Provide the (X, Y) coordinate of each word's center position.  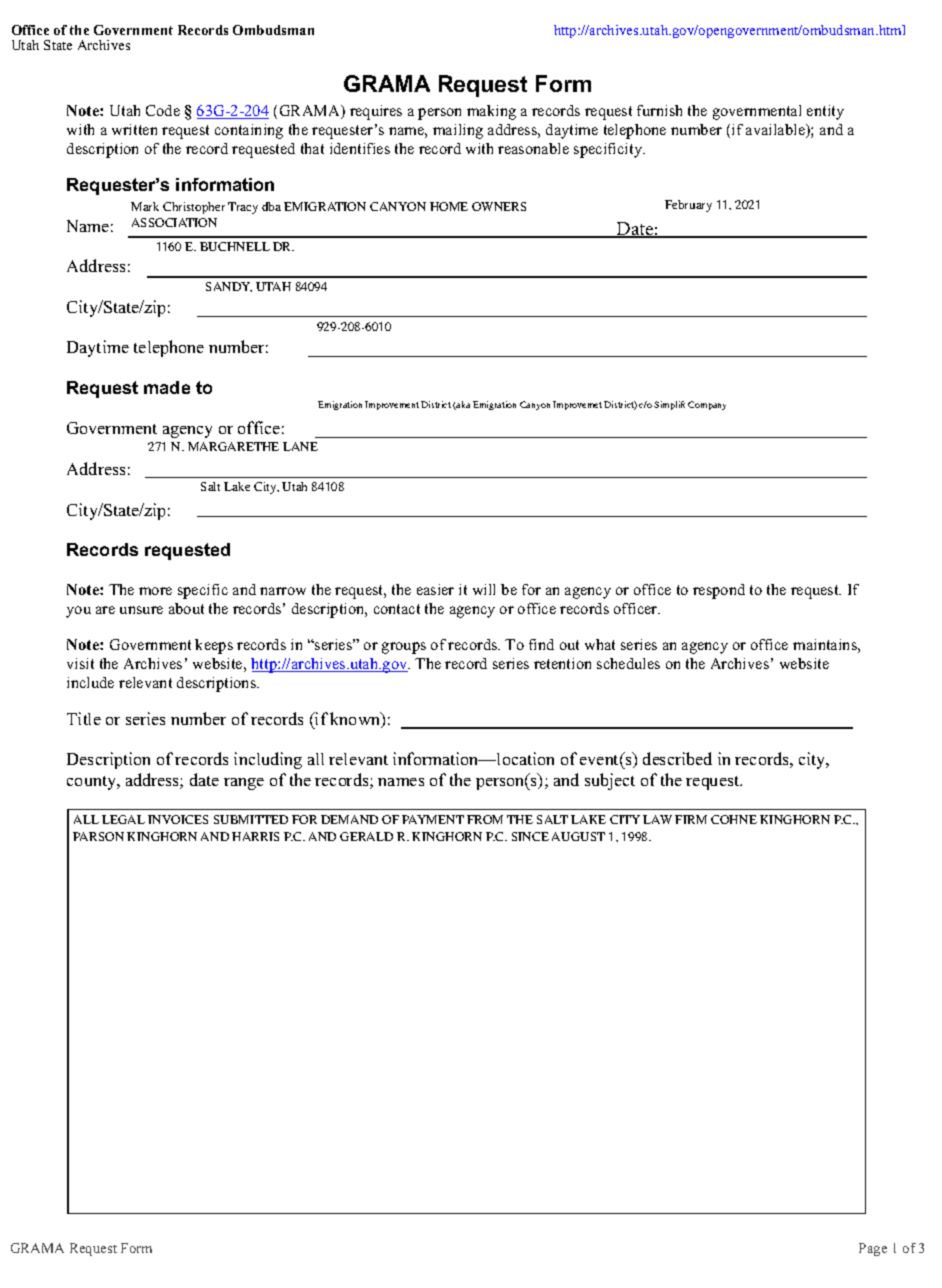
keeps (214, 646)
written (134, 129)
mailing (458, 131)
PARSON (98, 836)
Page (873, 1249)
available (776, 131)
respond (719, 591)
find (541, 644)
